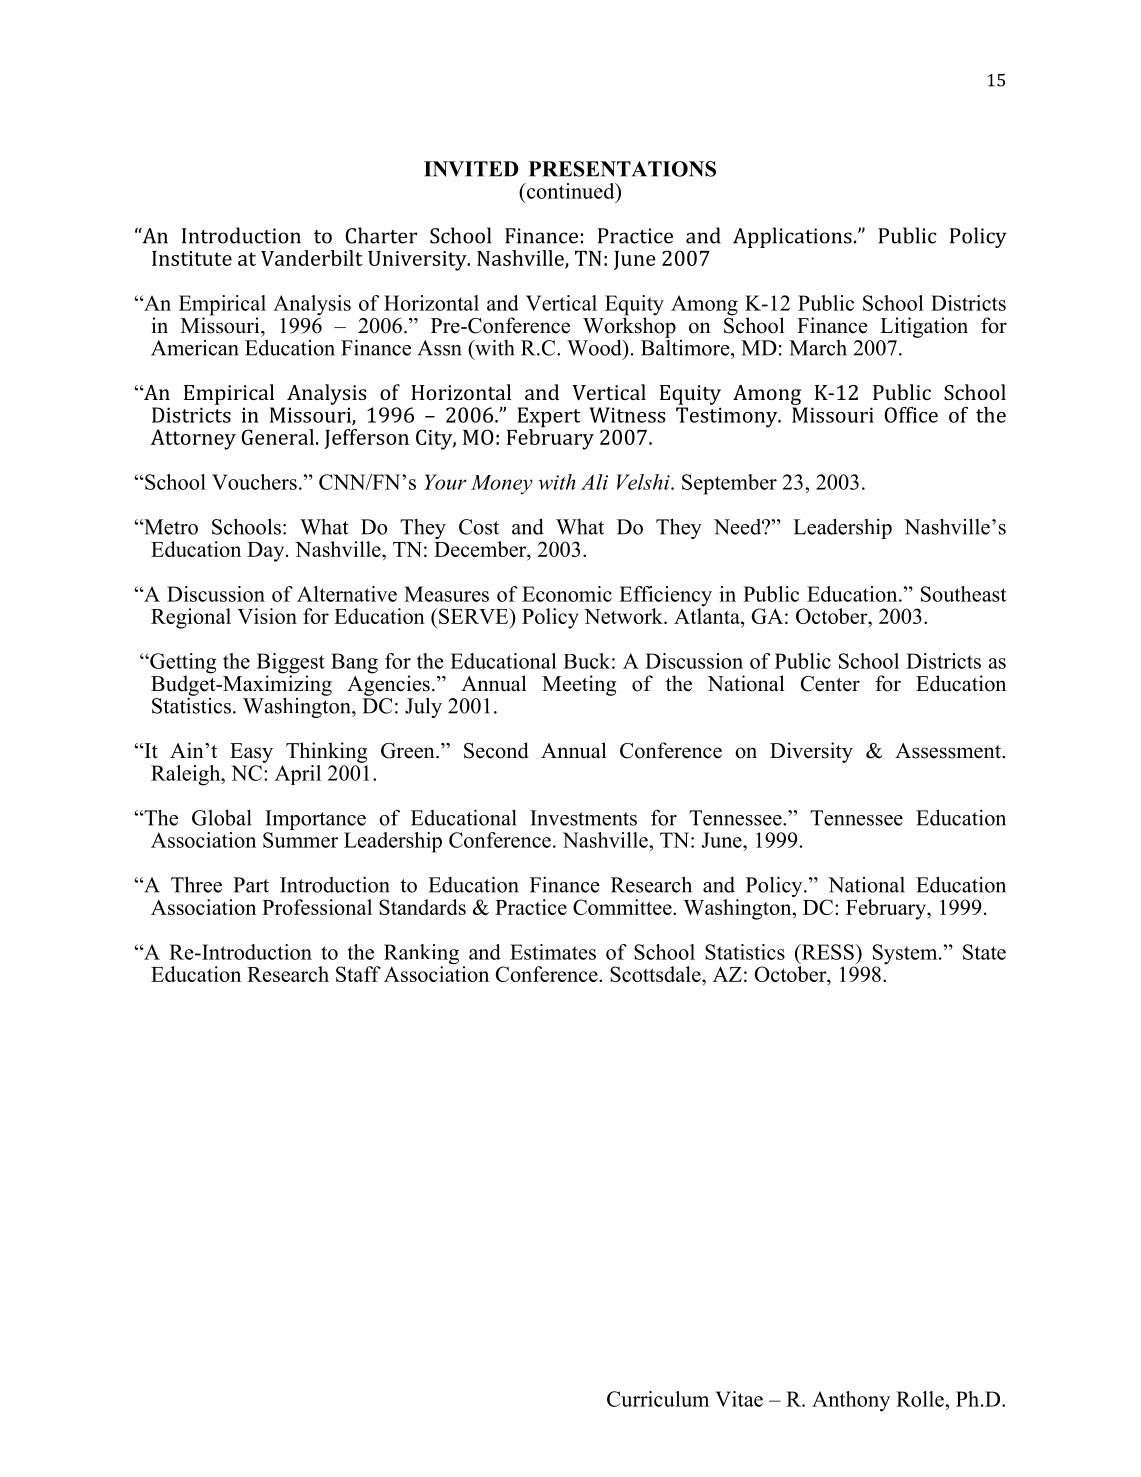  Describe the element at coordinates (949, 751) in the document. I see `Assessment` at that location.
